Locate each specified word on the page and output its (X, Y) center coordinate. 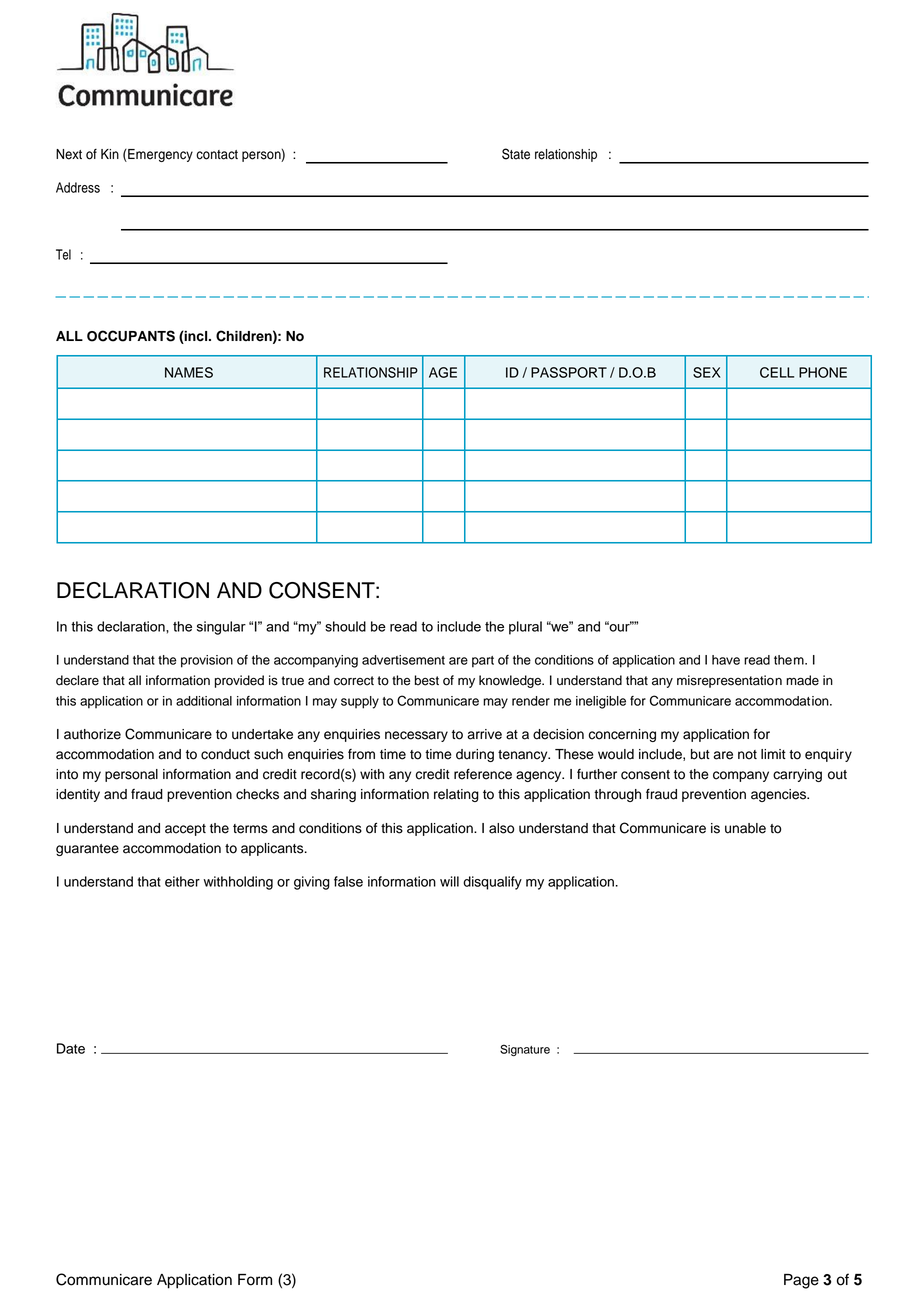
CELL (777, 372)
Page (801, 1281)
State (516, 154)
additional (204, 701)
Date (71, 1048)
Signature (525, 1050)
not (747, 755)
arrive (485, 734)
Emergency (159, 155)
